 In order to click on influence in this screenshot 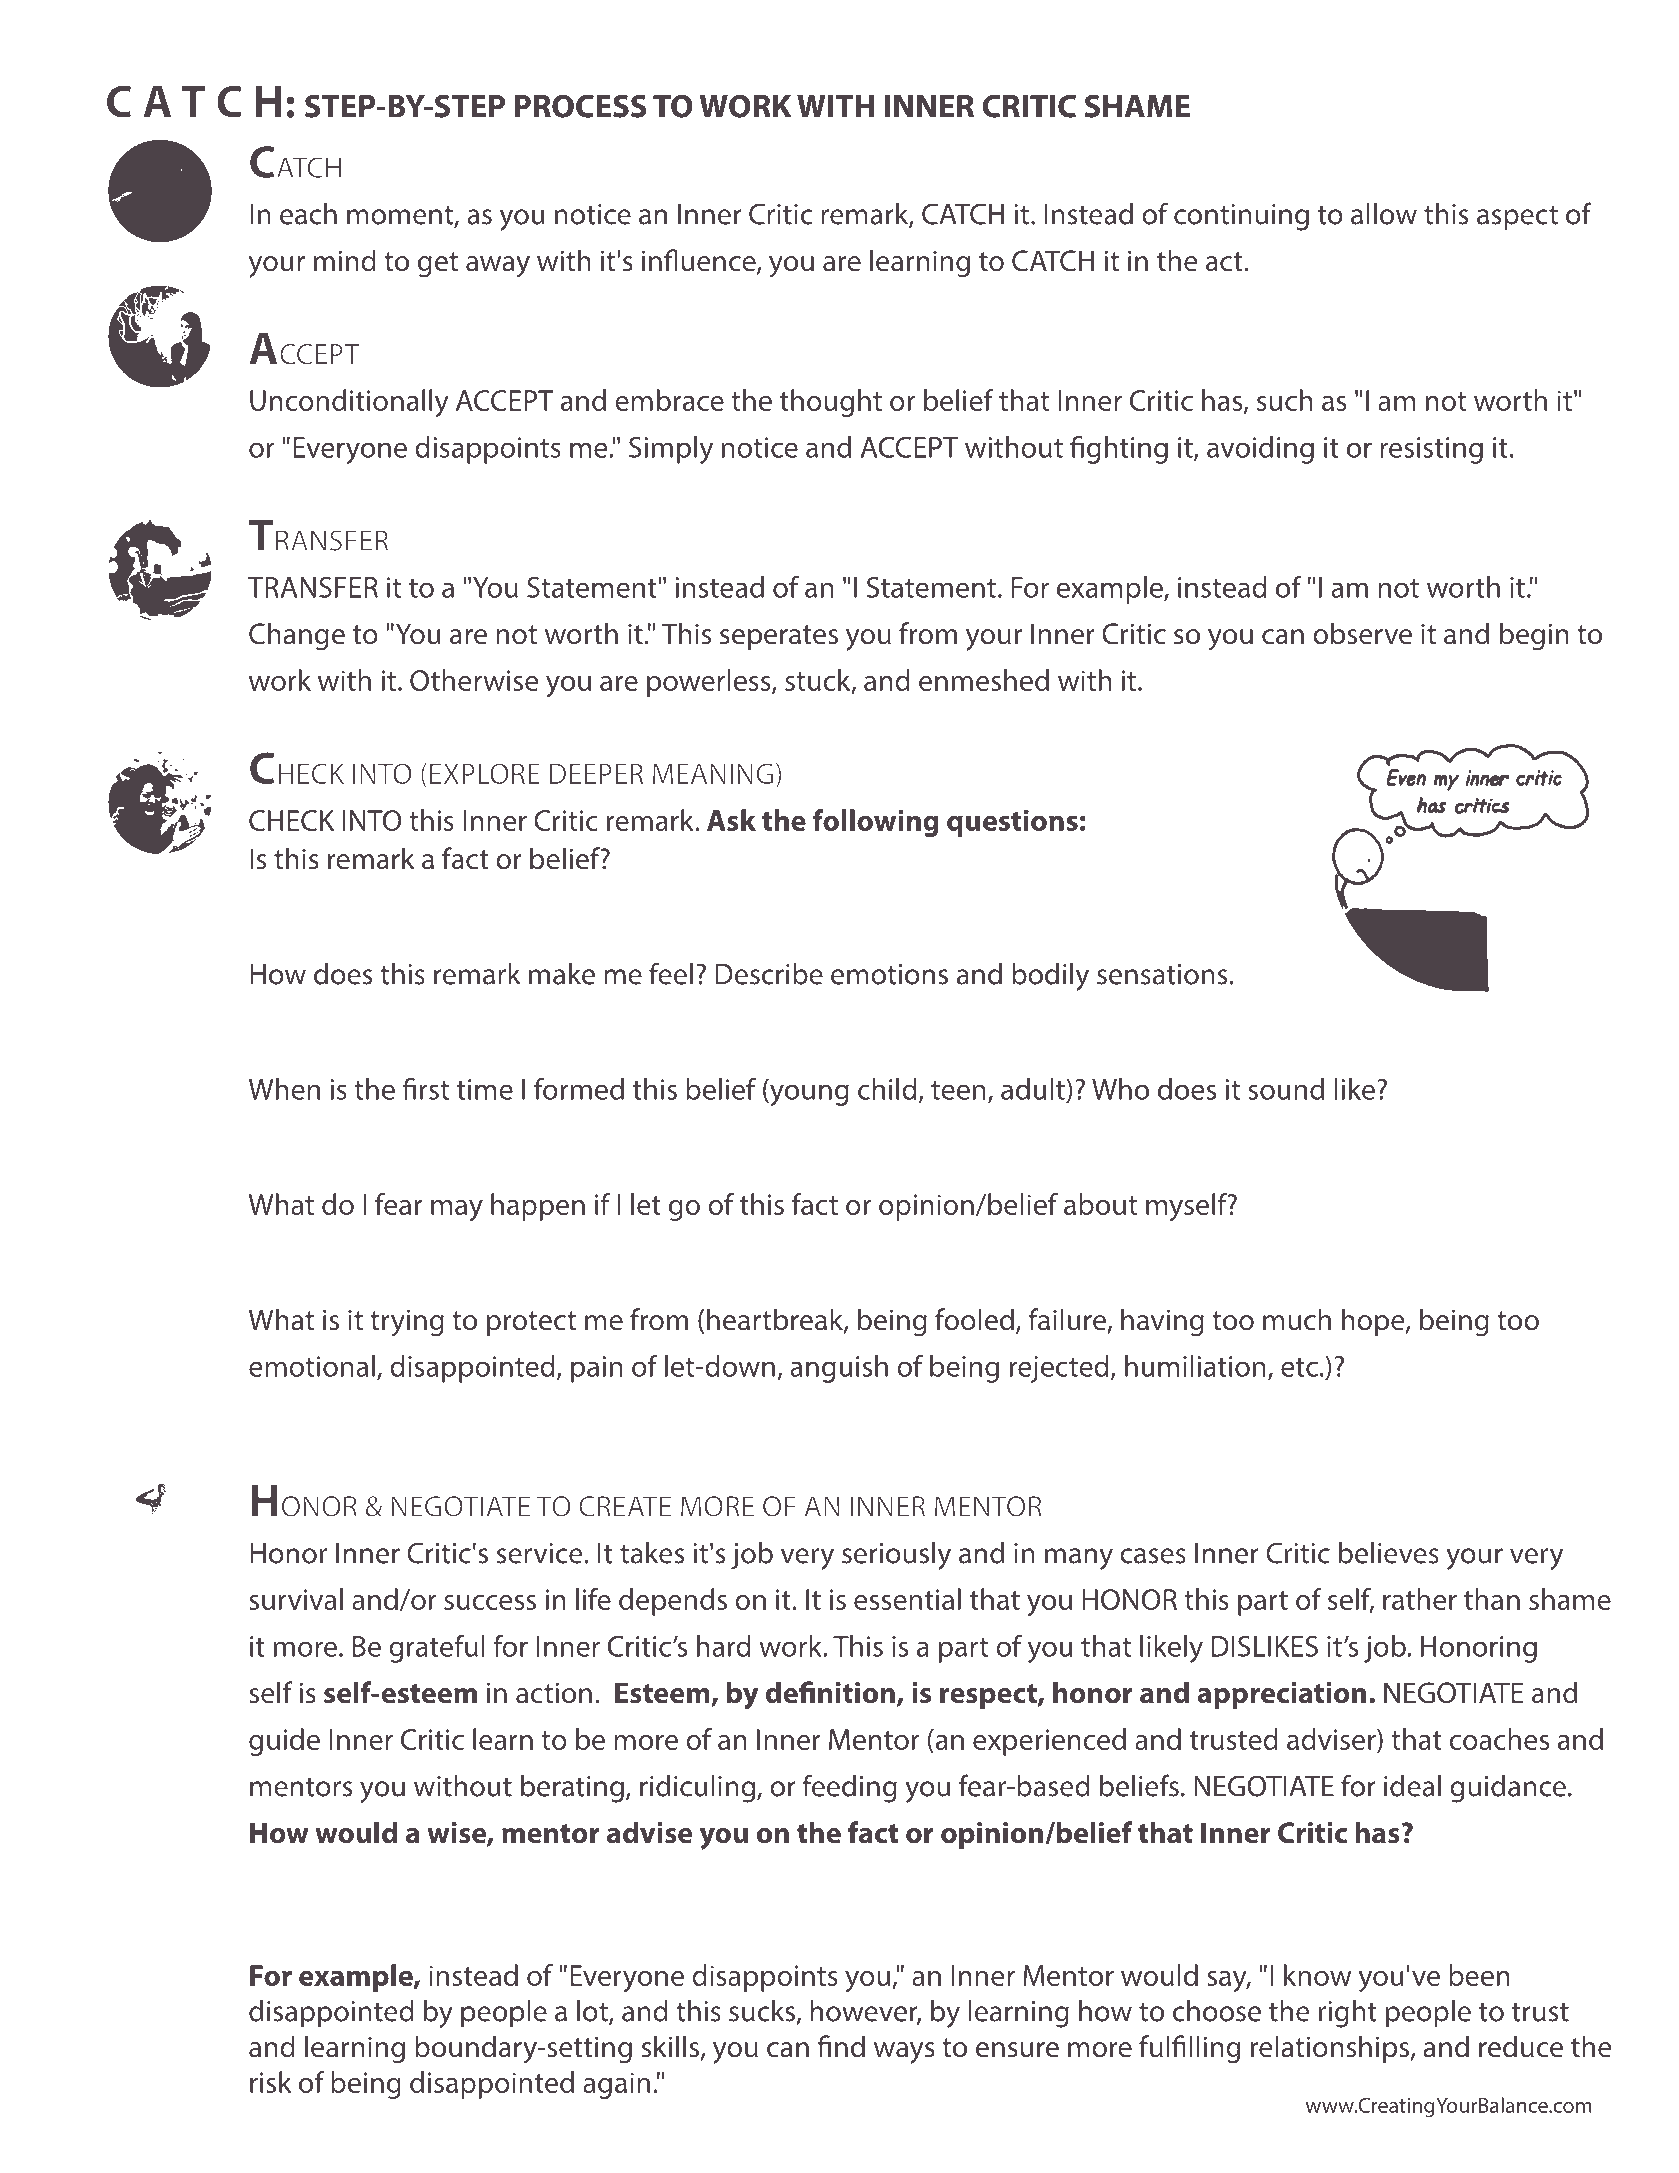, I will do `click(700, 261)`.
